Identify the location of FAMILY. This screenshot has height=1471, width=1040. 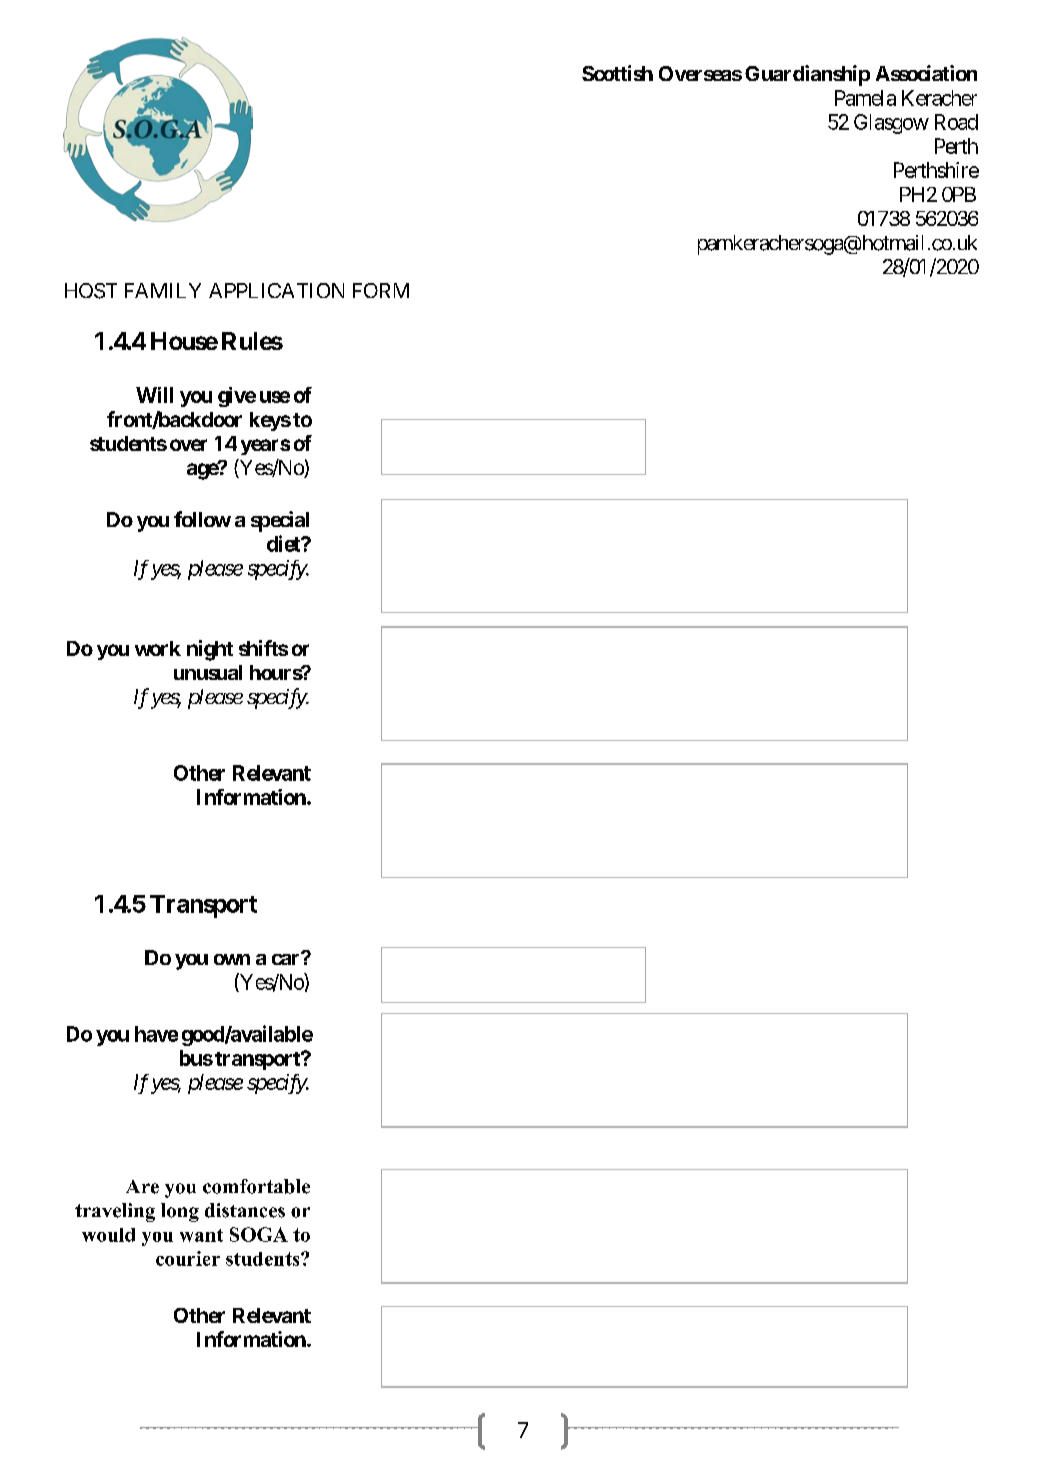
(163, 290).
